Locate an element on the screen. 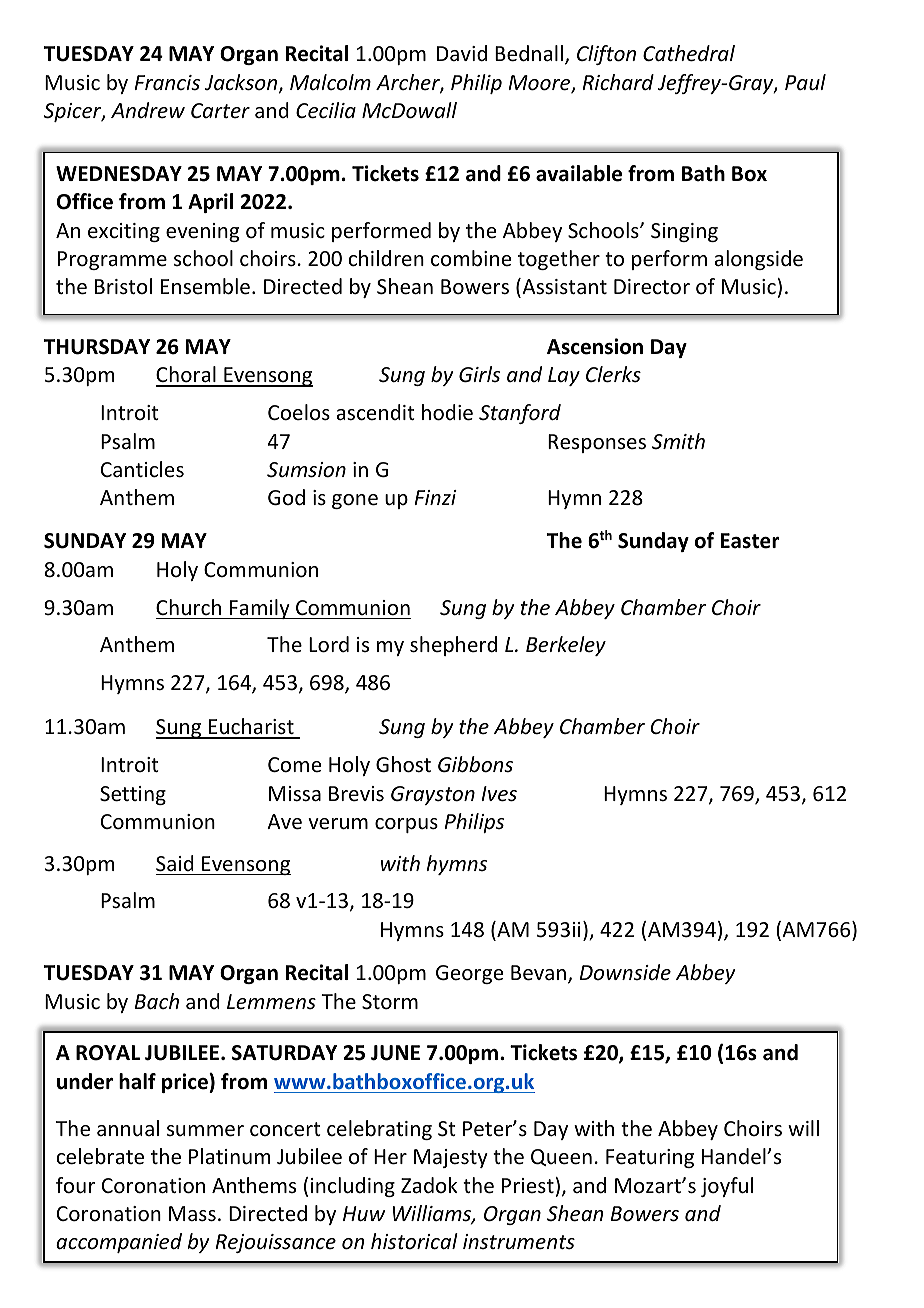  Francis is located at coordinates (167, 83).
